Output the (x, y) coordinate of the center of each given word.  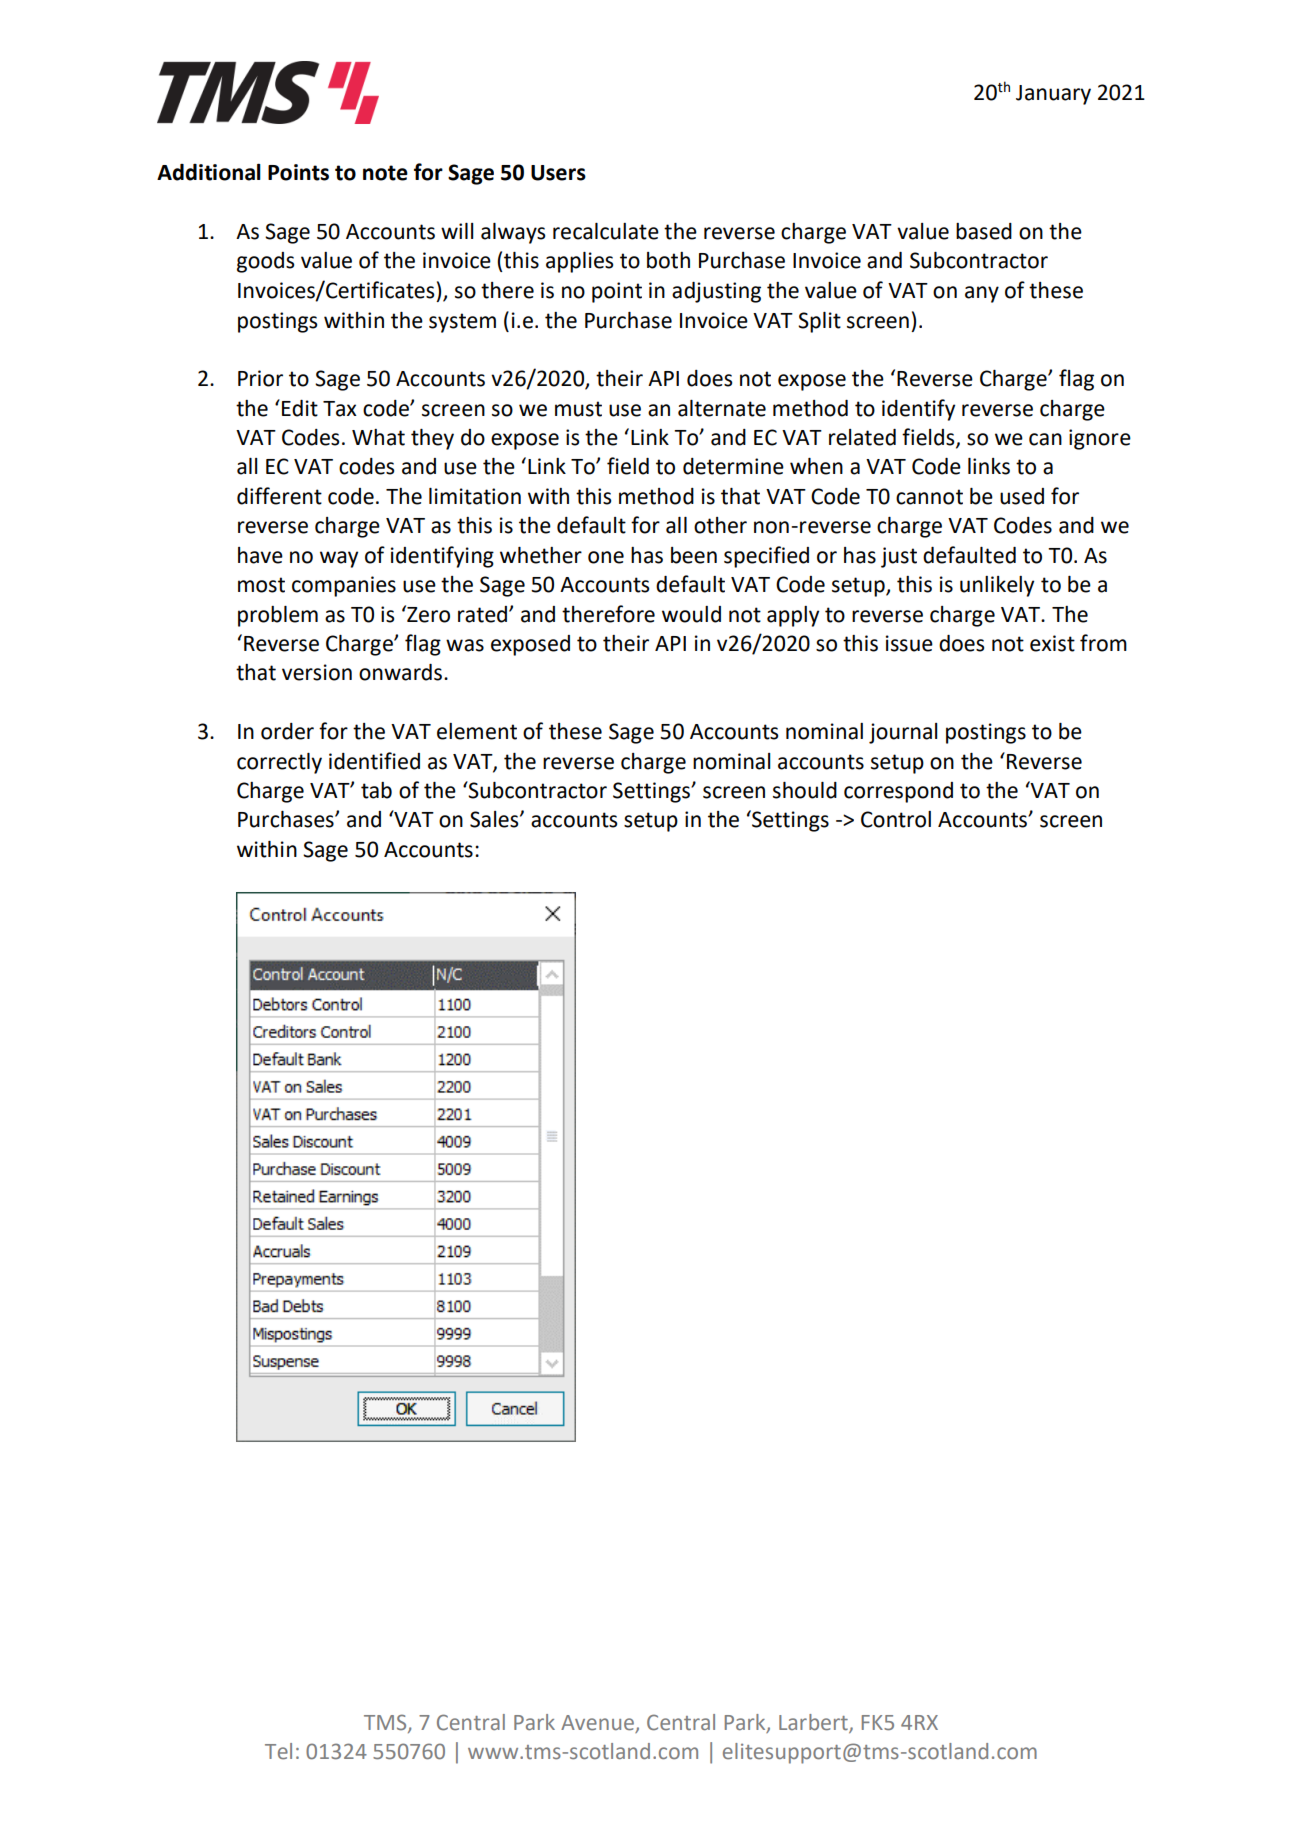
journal (903, 733)
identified (374, 761)
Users (558, 173)
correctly (279, 763)
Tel (278, 1751)
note (385, 173)
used (1022, 496)
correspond (898, 792)
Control (896, 819)
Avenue (598, 1724)
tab (376, 790)
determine (733, 466)
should (805, 790)
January (1053, 95)
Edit (300, 408)
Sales (495, 819)
